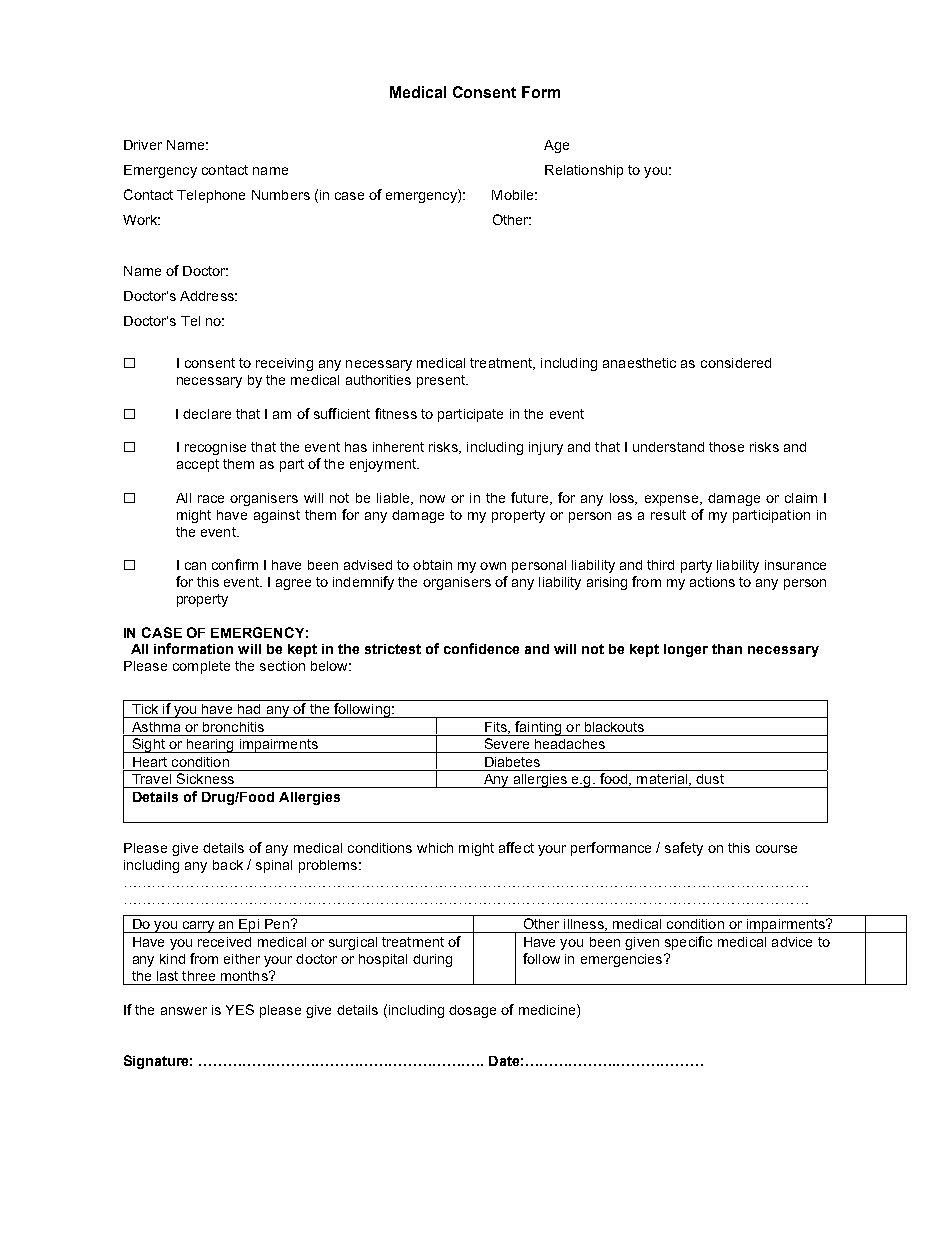 This screenshot has width=952, height=1233. Describe the element at coordinates (584, 171) in the screenshot. I see `Relationship` at that location.
